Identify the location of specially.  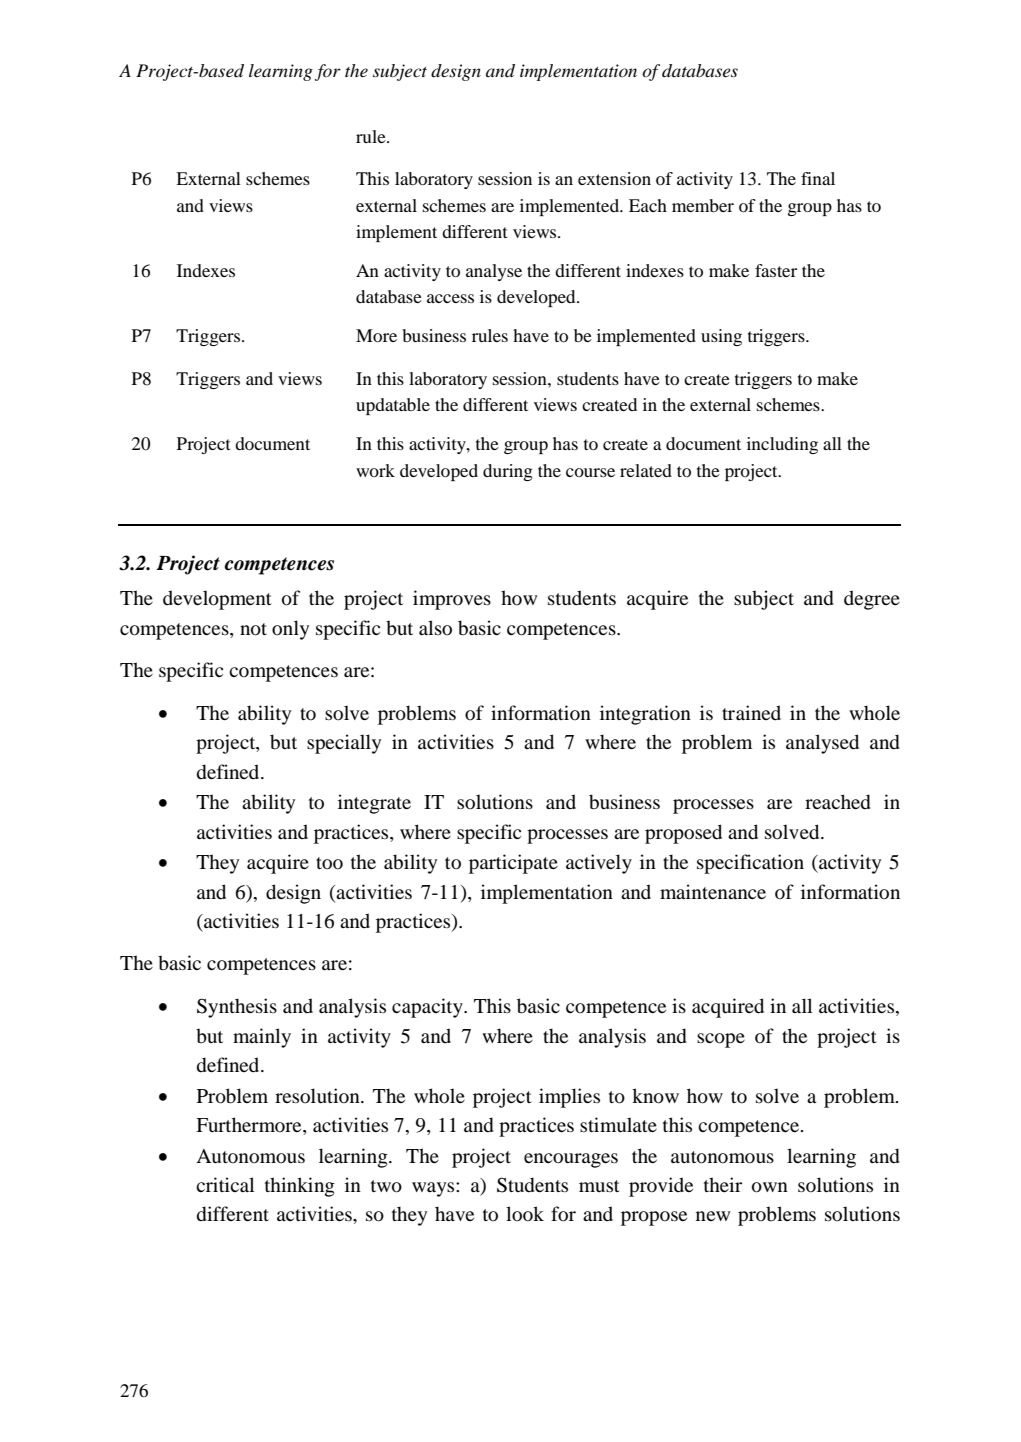
(344, 744).
